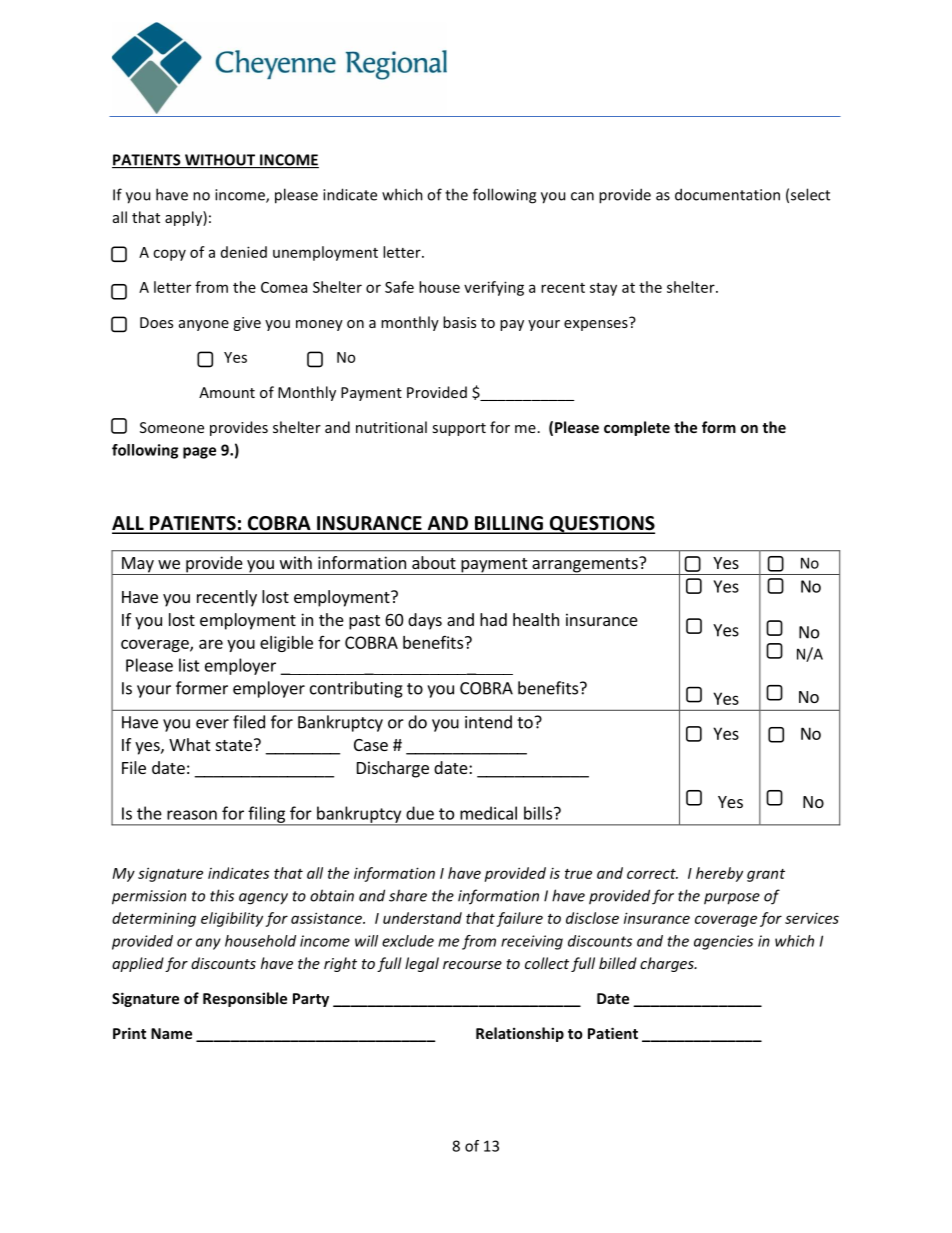  I want to click on What, so click(189, 744).
